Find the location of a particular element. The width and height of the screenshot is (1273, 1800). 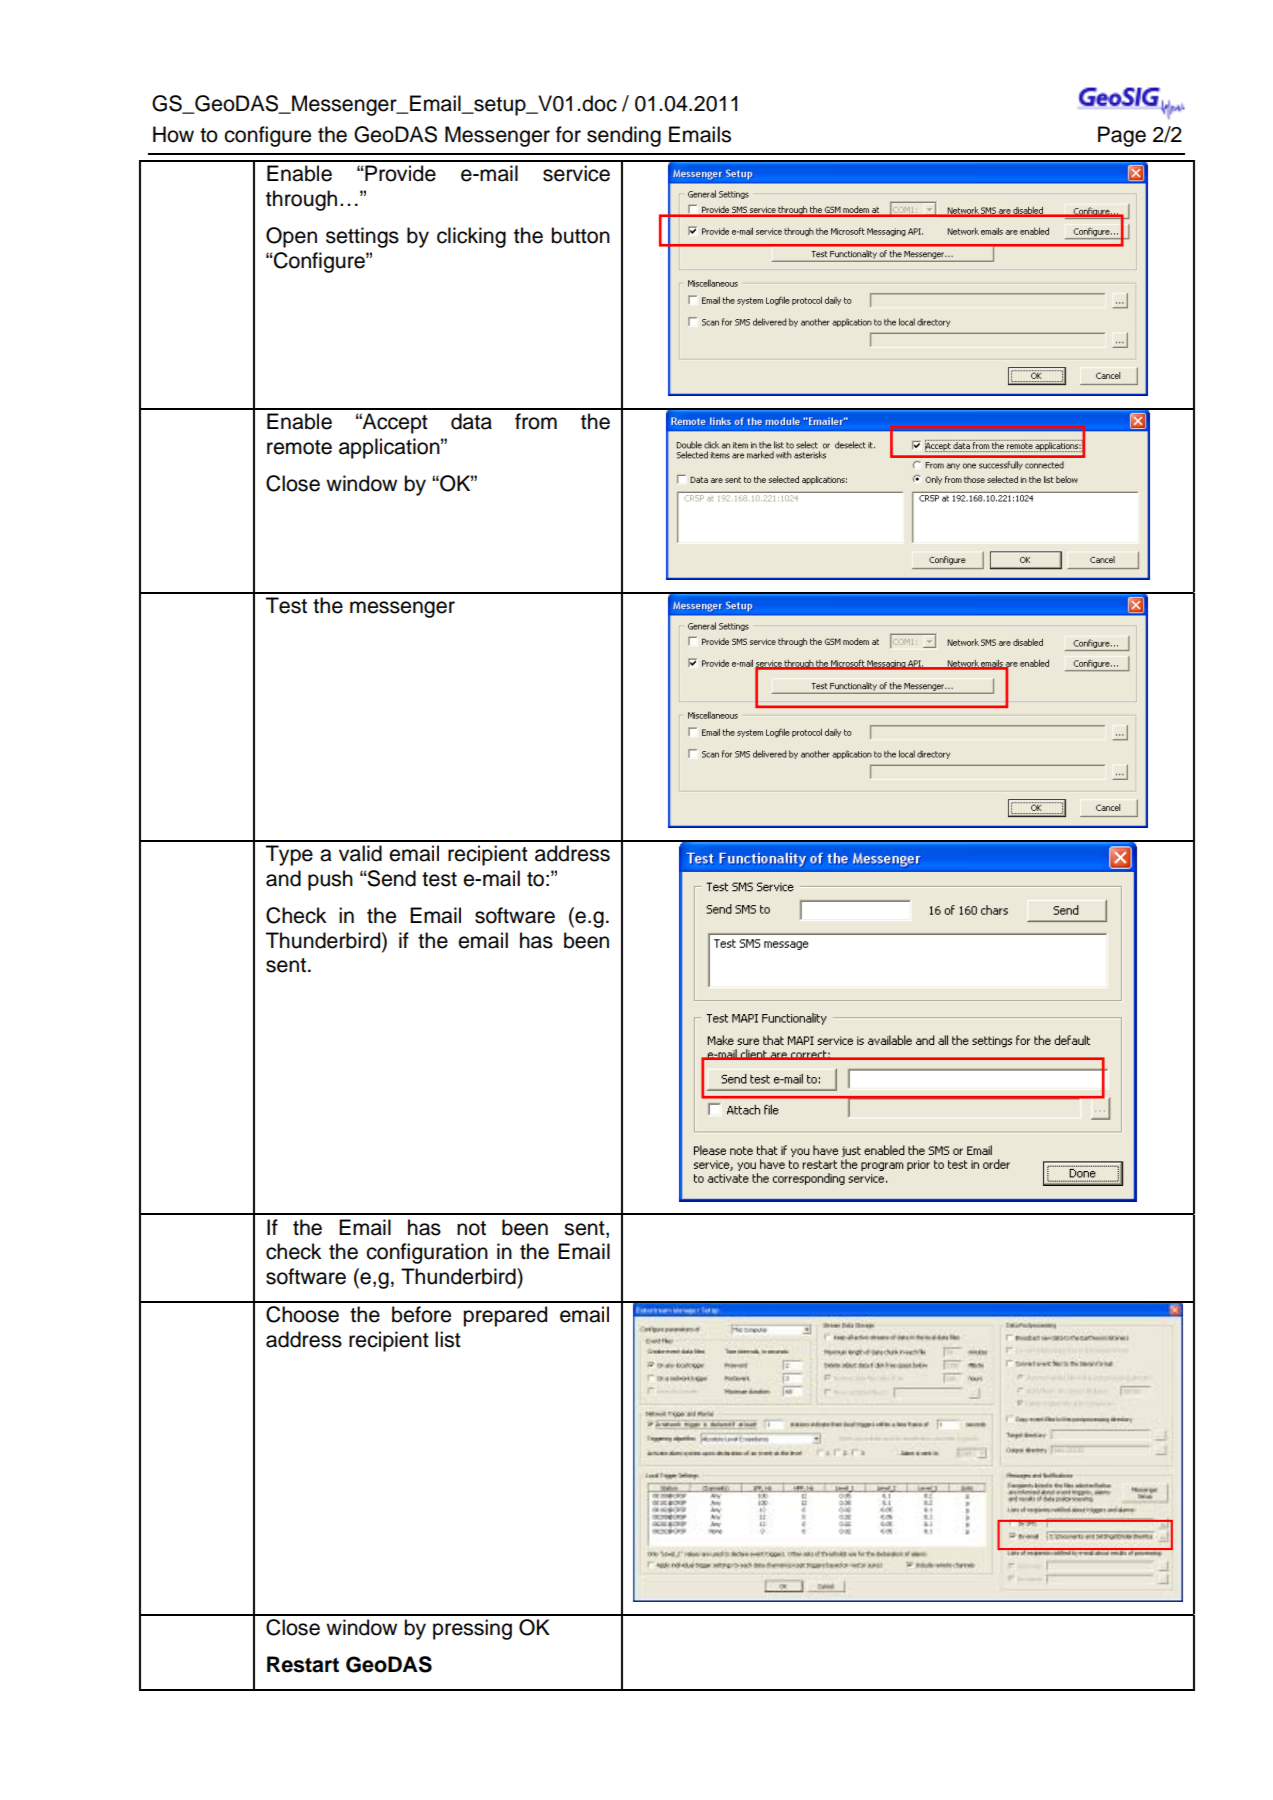

prepared is located at coordinates (505, 1316).
